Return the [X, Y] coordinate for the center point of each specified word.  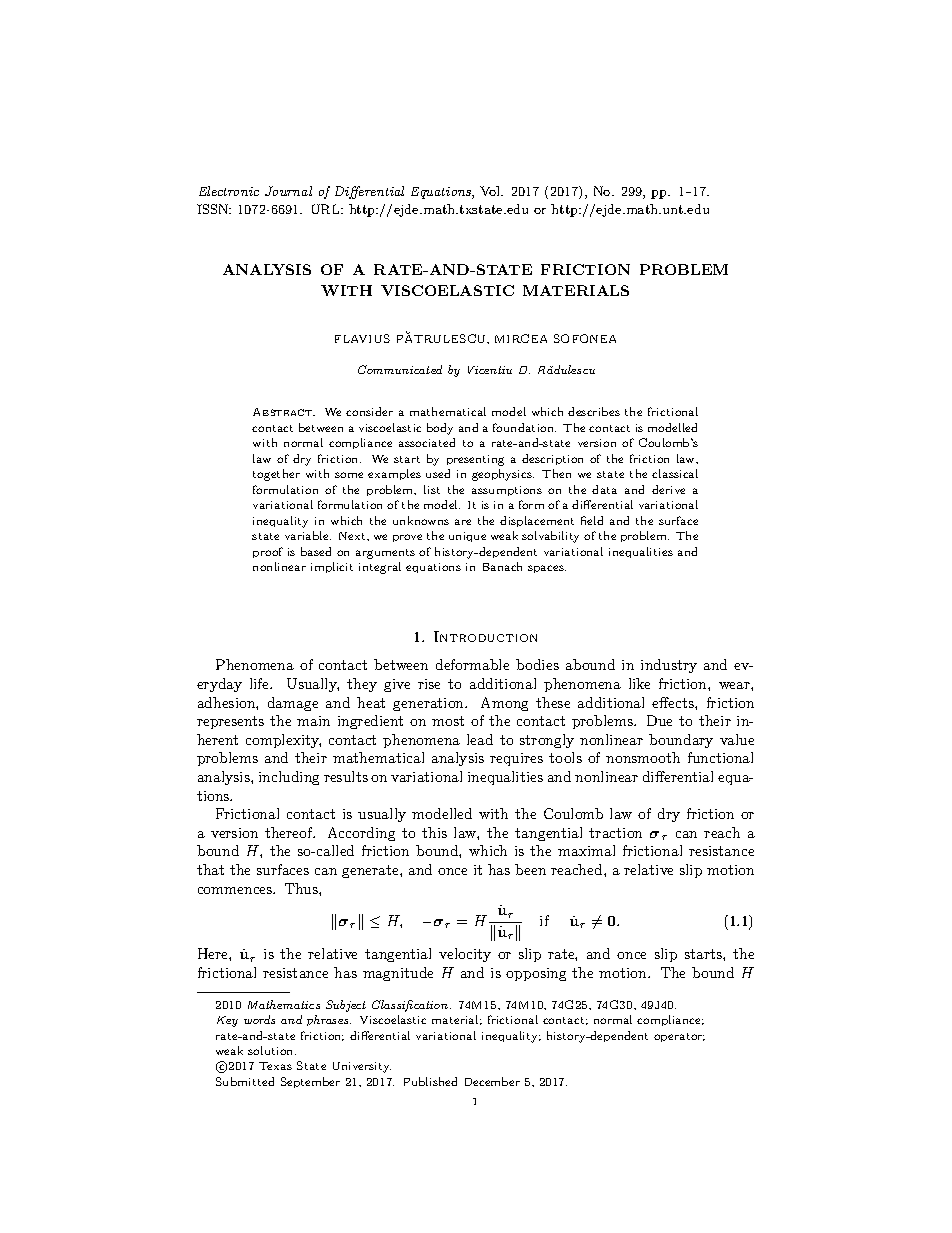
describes [594, 411]
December [492, 1081]
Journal [288, 191]
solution [272, 1050]
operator [679, 1037]
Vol [491, 191]
